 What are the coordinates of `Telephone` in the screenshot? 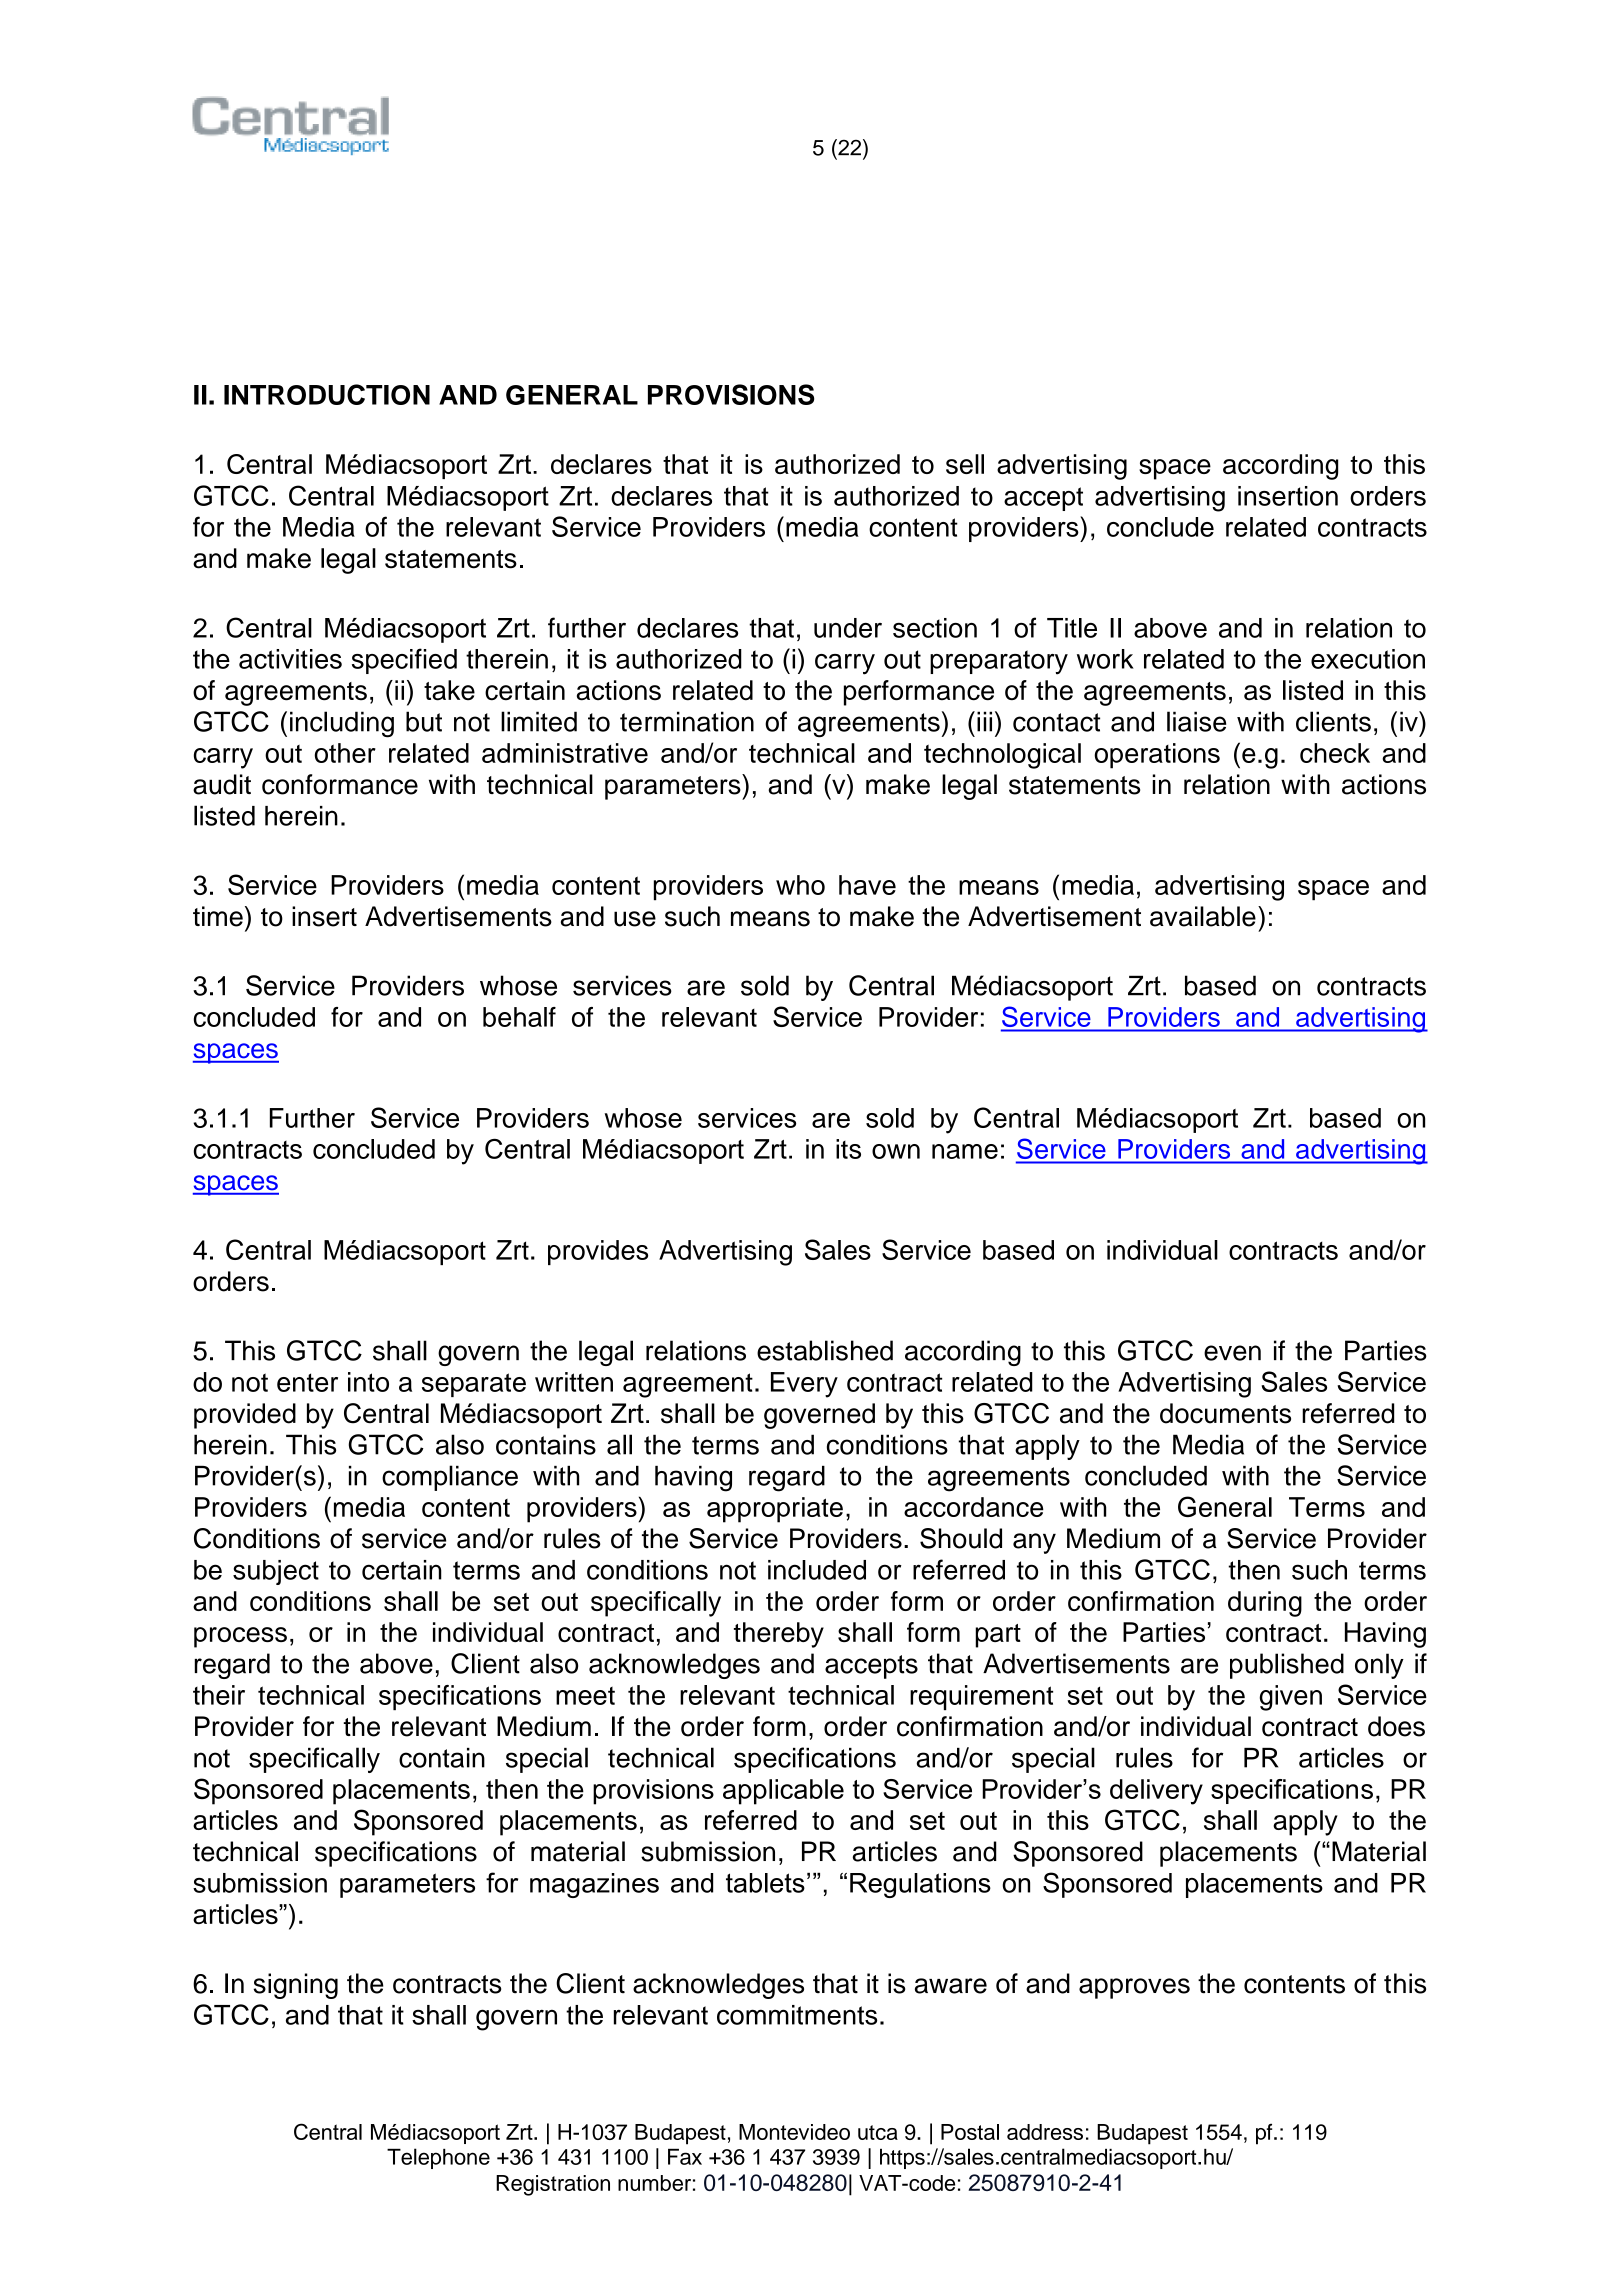 It's located at (438, 2158).
